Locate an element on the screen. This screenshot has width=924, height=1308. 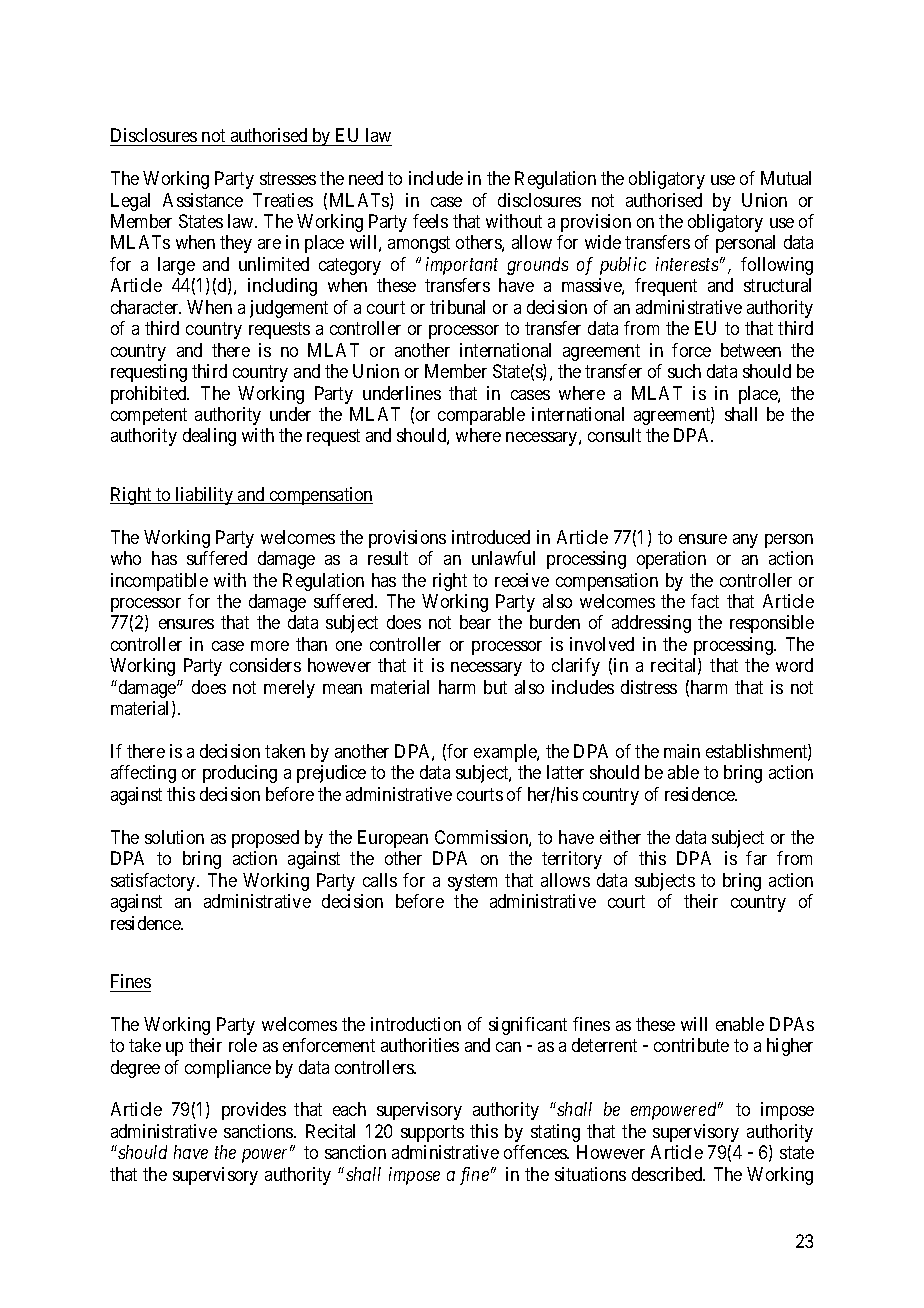
provides is located at coordinates (254, 1111).
